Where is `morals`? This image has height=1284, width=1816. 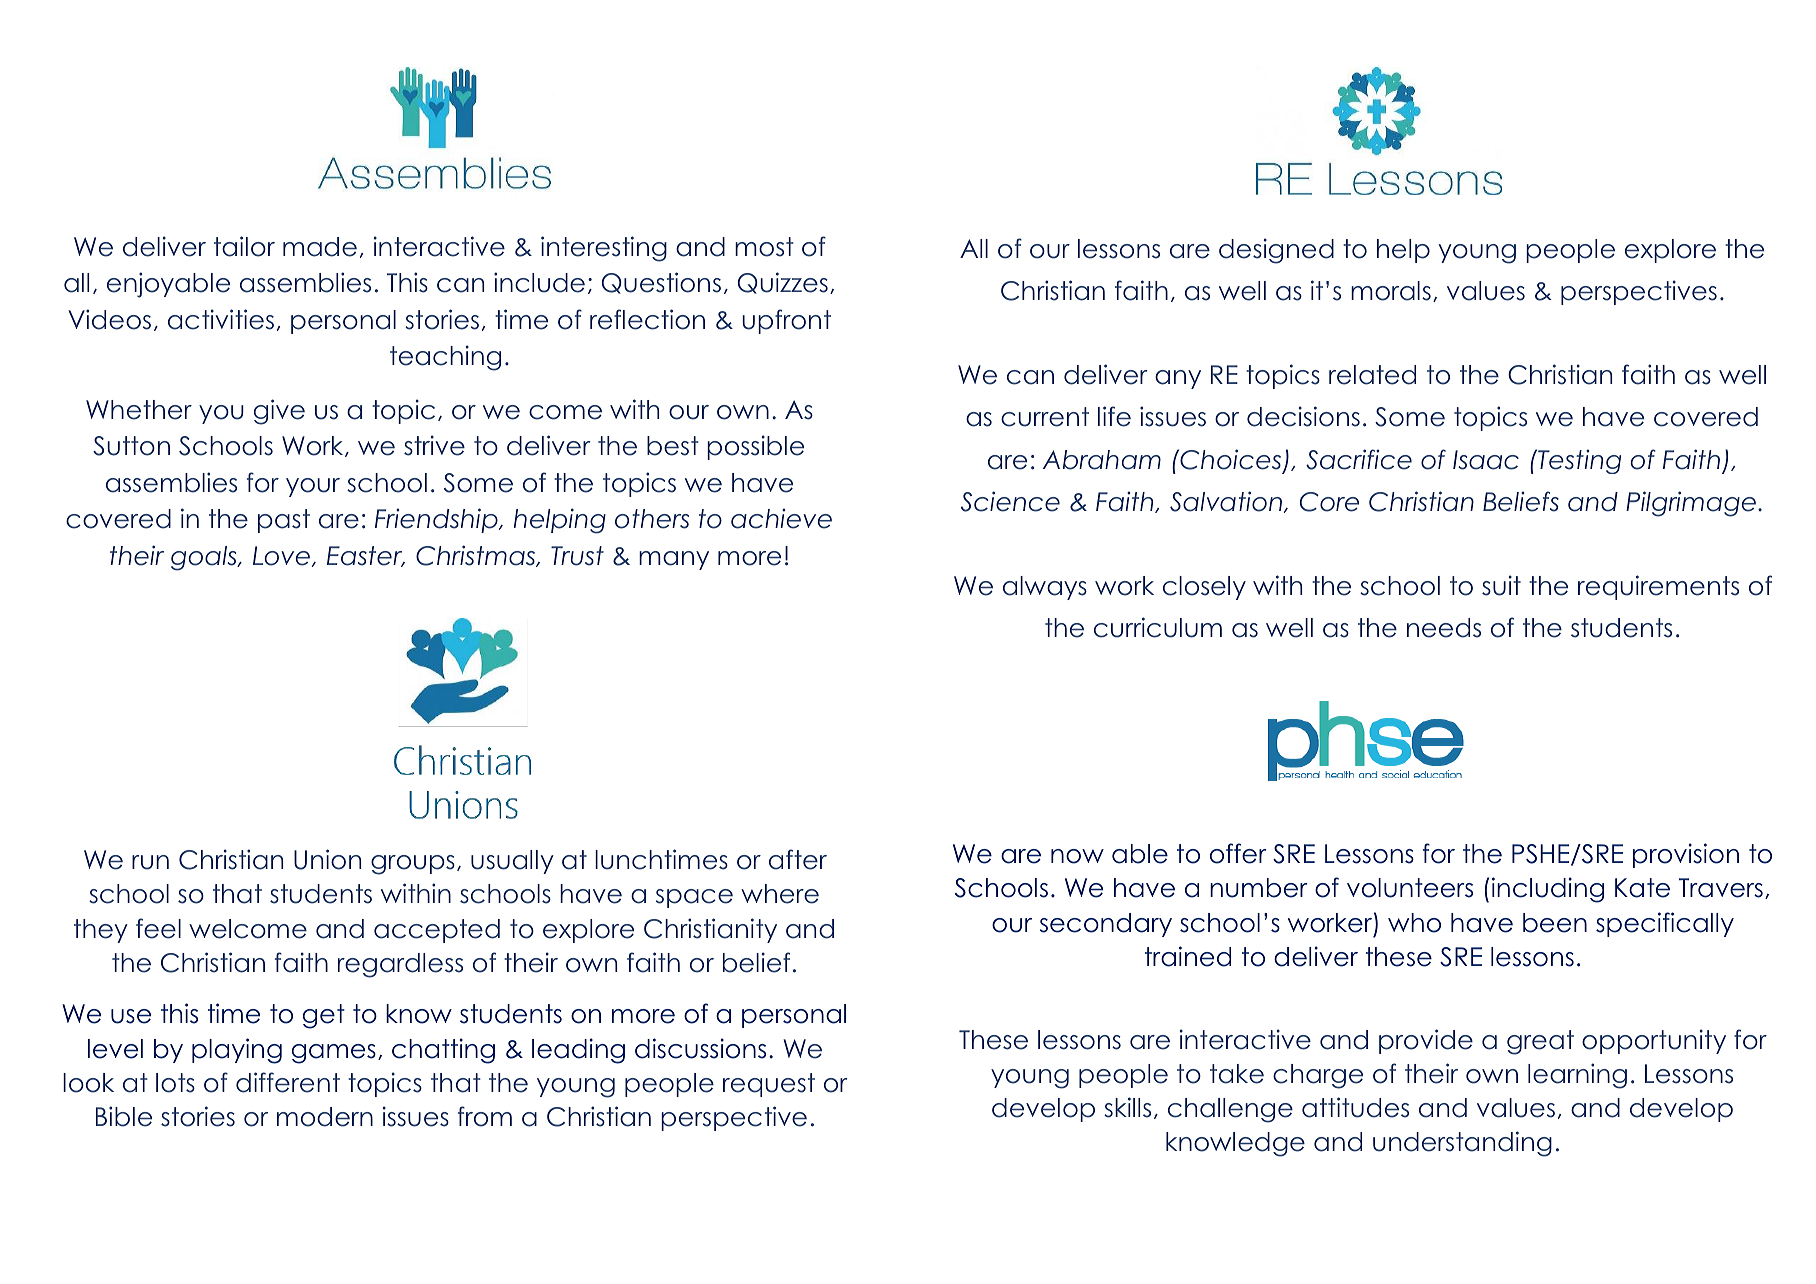 morals is located at coordinates (1391, 291).
